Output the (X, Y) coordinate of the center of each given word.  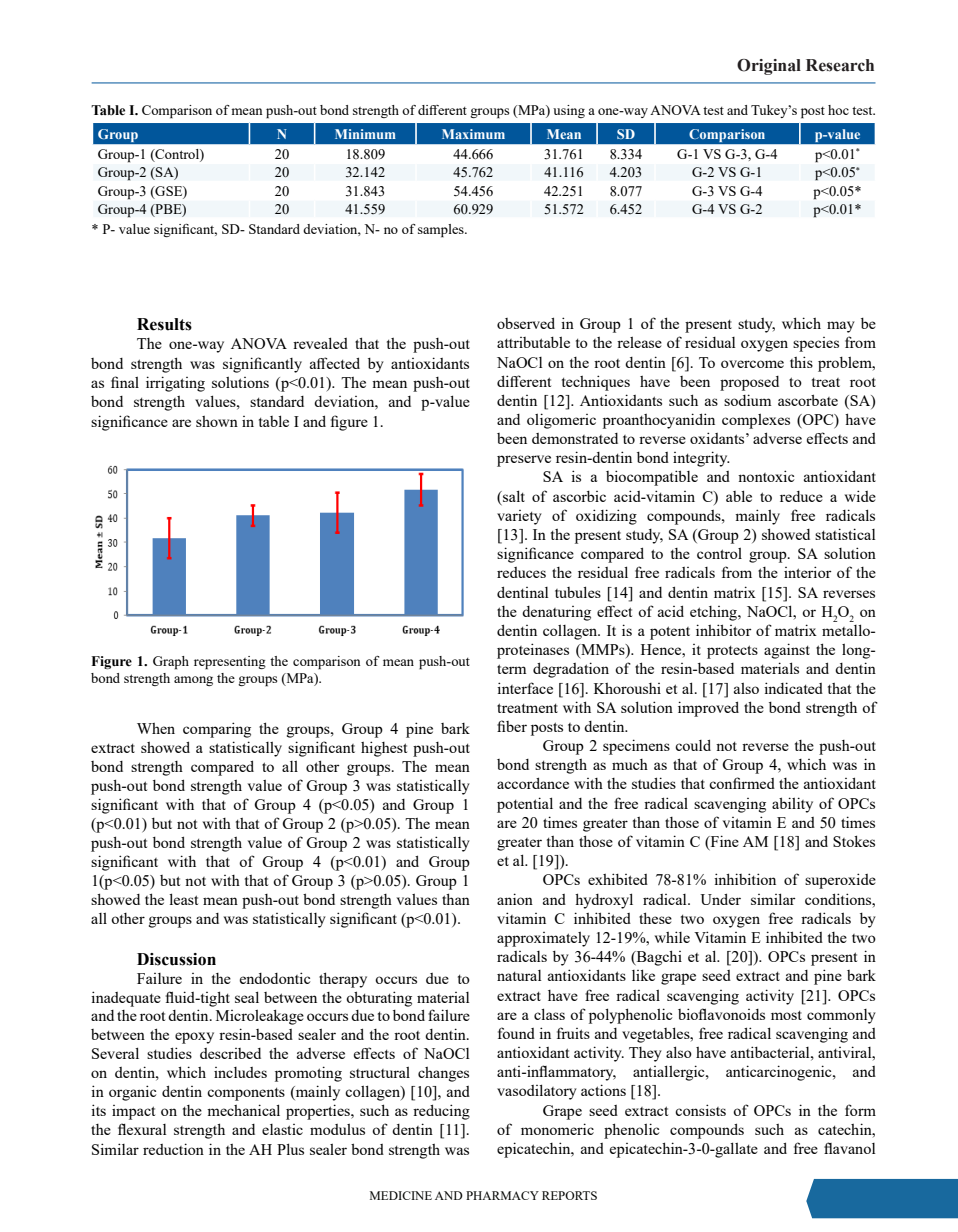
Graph (171, 663)
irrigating (175, 384)
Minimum (365, 134)
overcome (752, 364)
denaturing (556, 613)
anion (515, 899)
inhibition (745, 879)
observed (526, 323)
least (183, 899)
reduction (173, 1149)
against (787, 651)
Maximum (473, 134)
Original (769, 67)
